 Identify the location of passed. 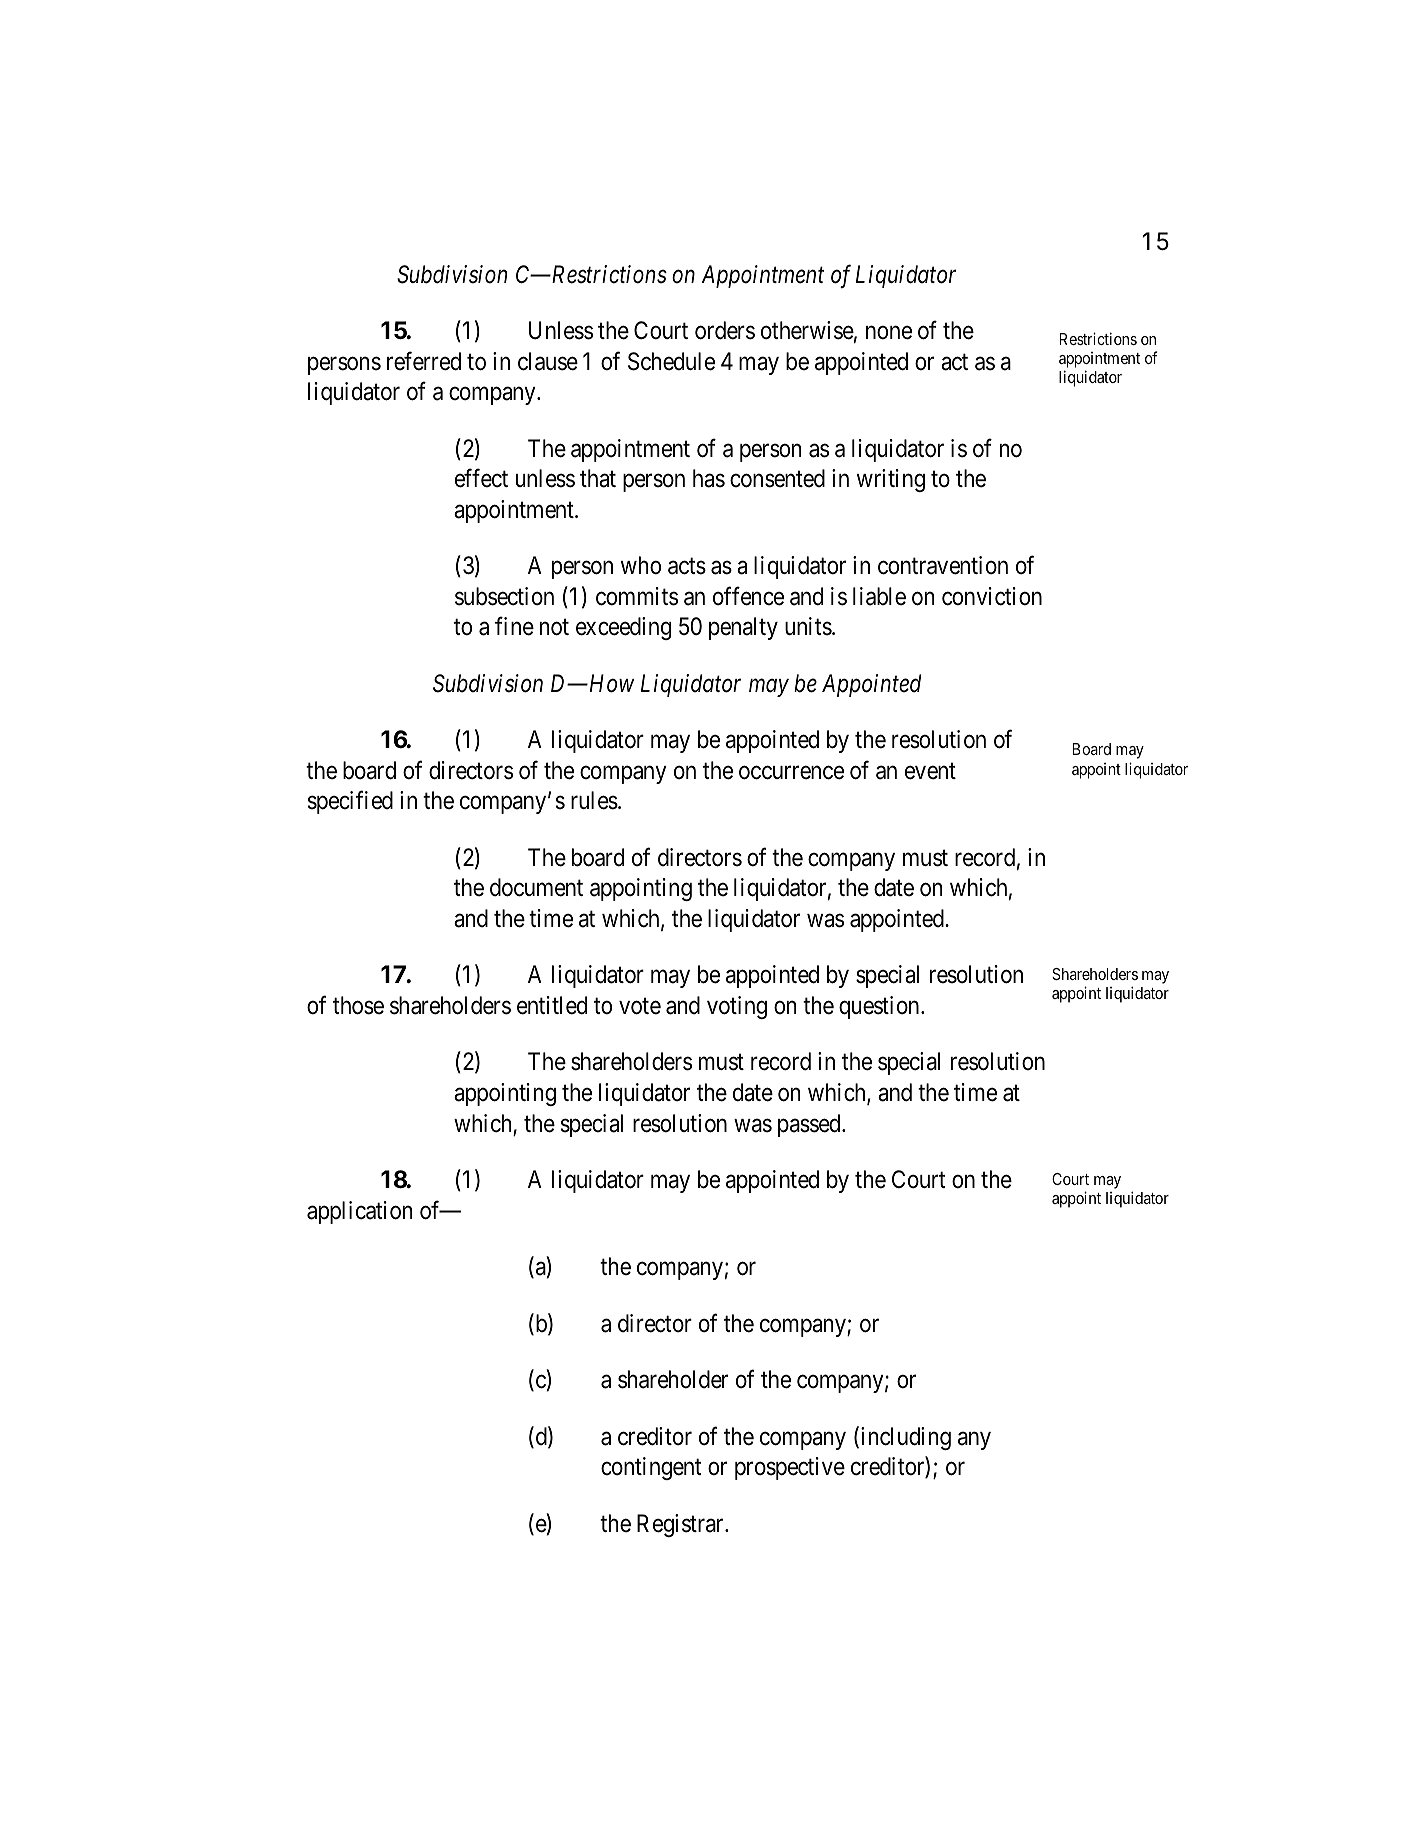
(810, 1125).
